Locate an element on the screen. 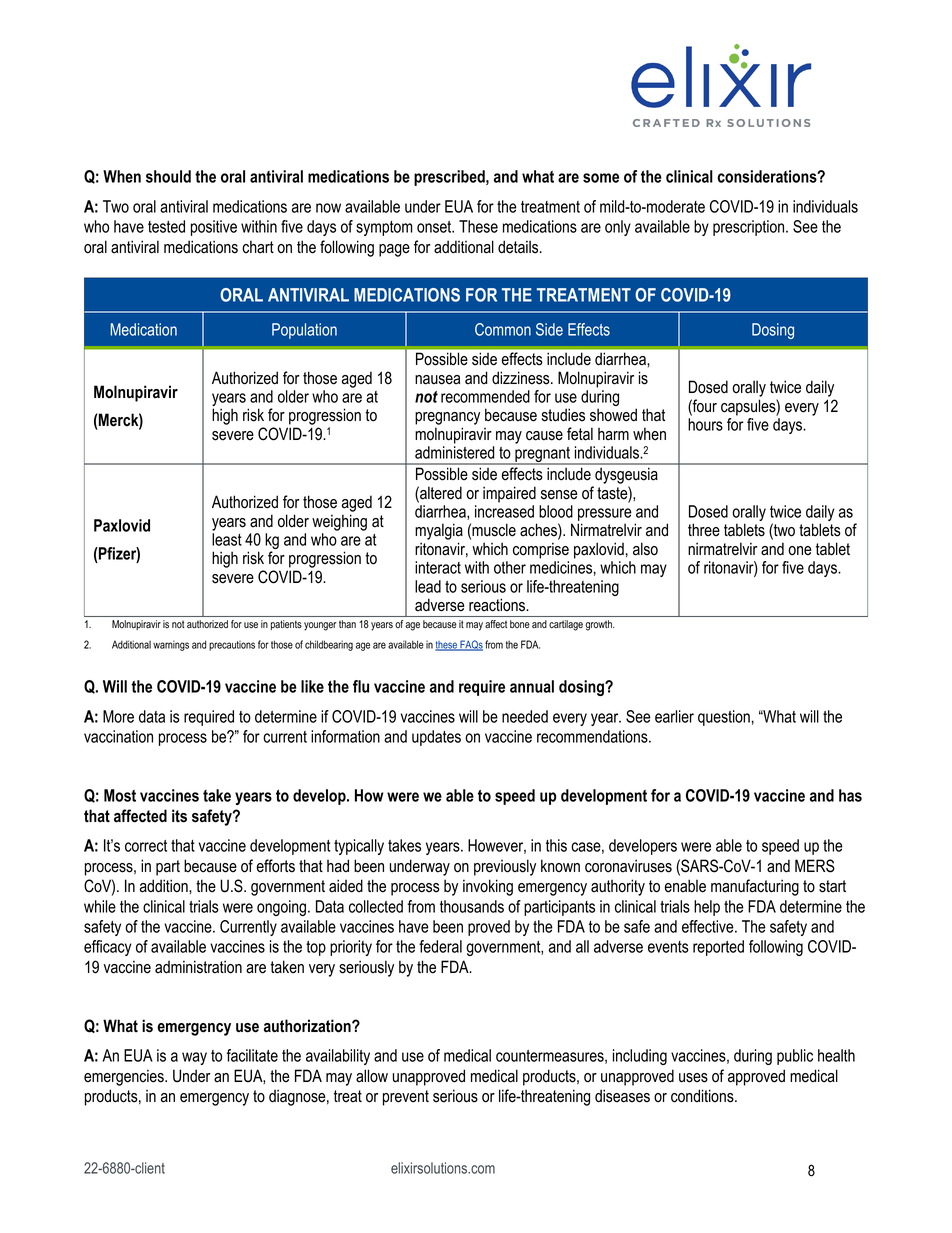  emergencies is located at coordinates (125, 1077).
